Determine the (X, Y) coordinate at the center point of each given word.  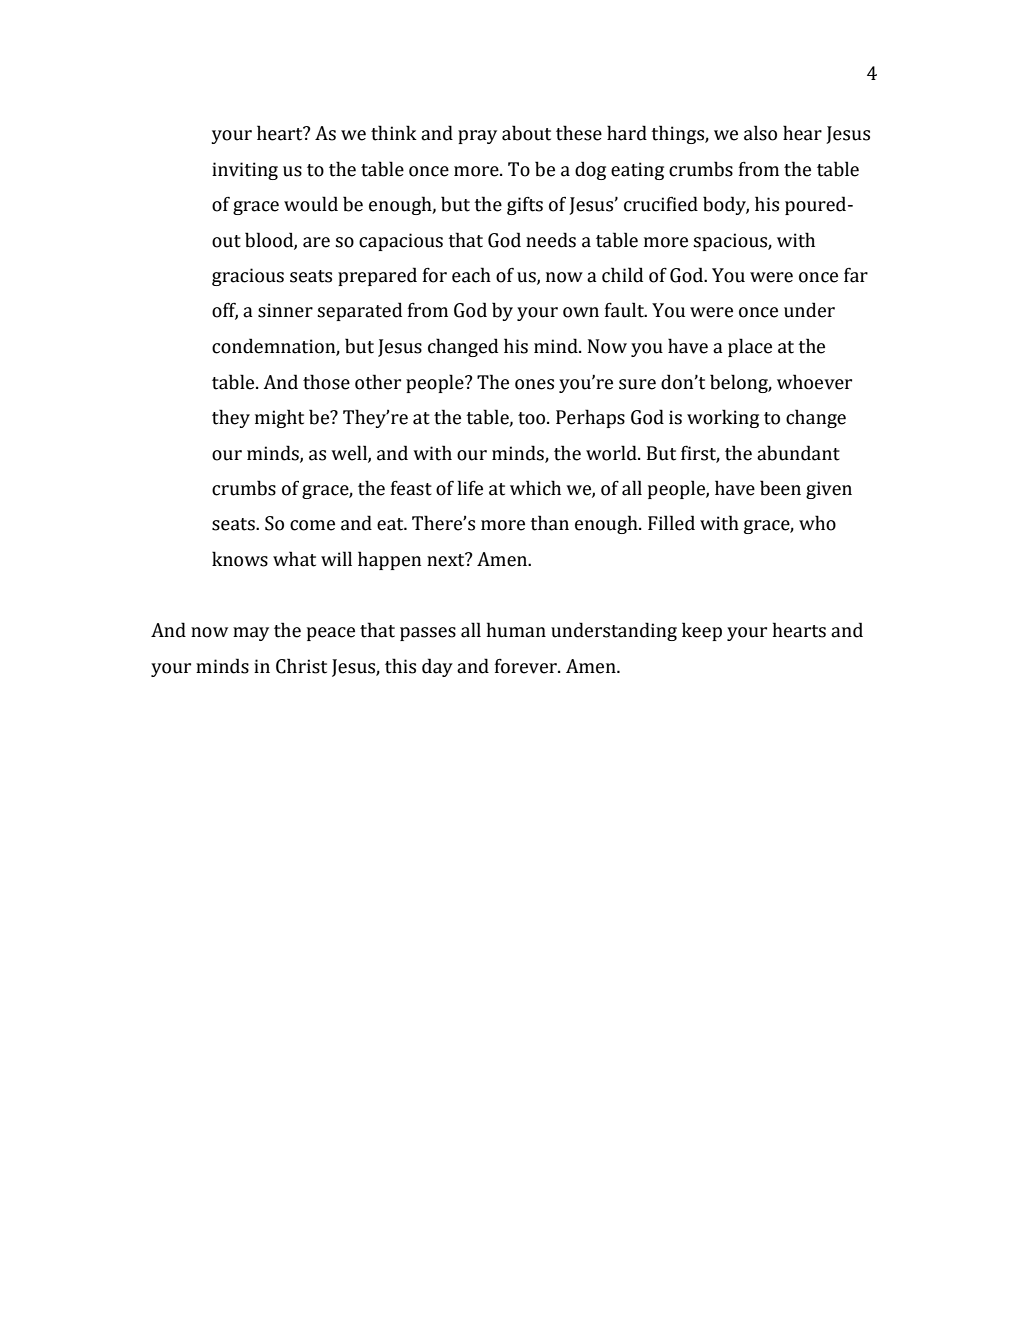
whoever (814, 382)
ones (534, 384)
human (516, 630)
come (312, 525)
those (326, 382)
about (526, 133)
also (760, 133)
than (549, 523)
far (856, 275)
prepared (377, 276)
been (780, 488)
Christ (301, 666)
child (622, 275)
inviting (245, 171)
